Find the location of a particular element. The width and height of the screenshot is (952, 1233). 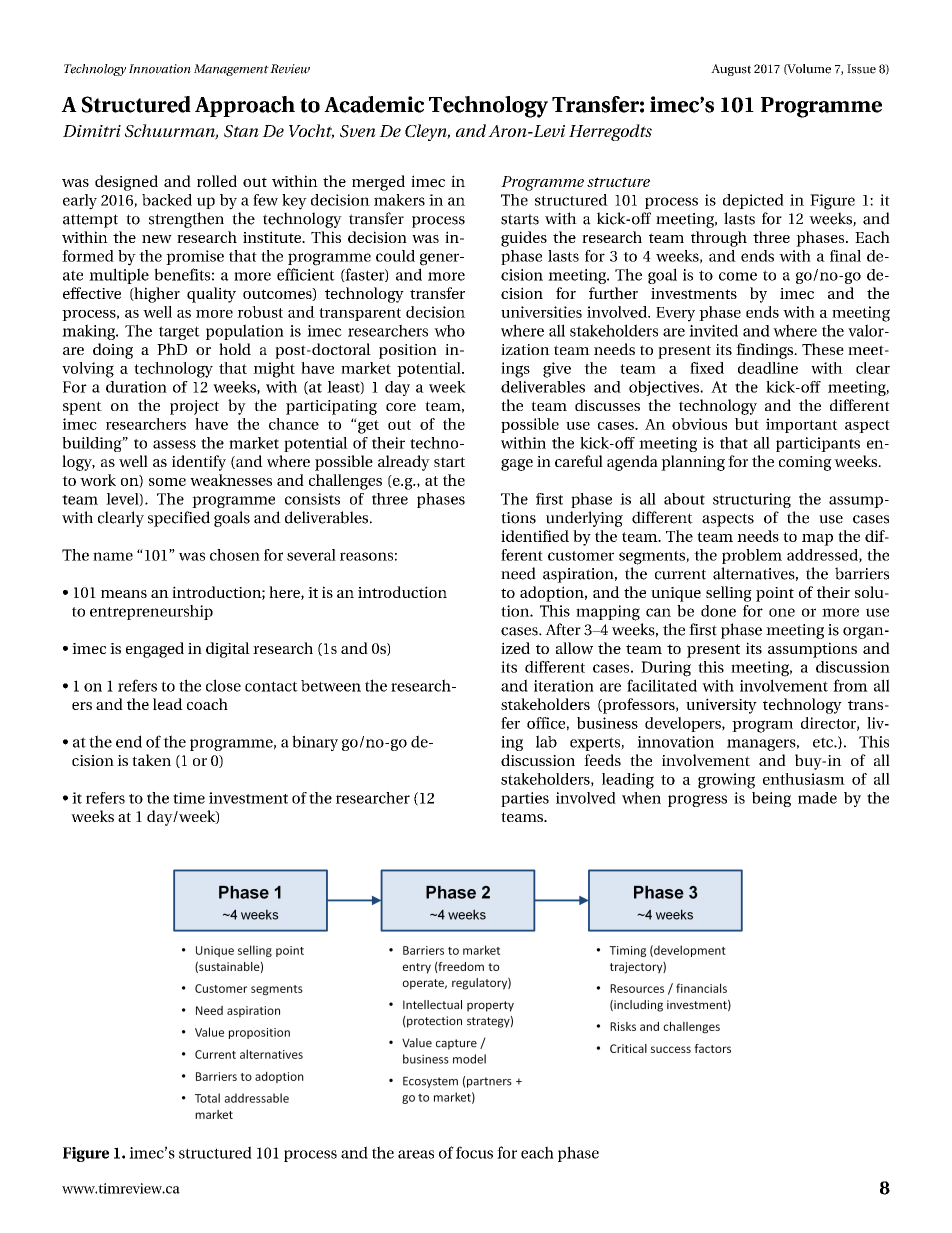

Approach is located at coordinates (245, 106).
